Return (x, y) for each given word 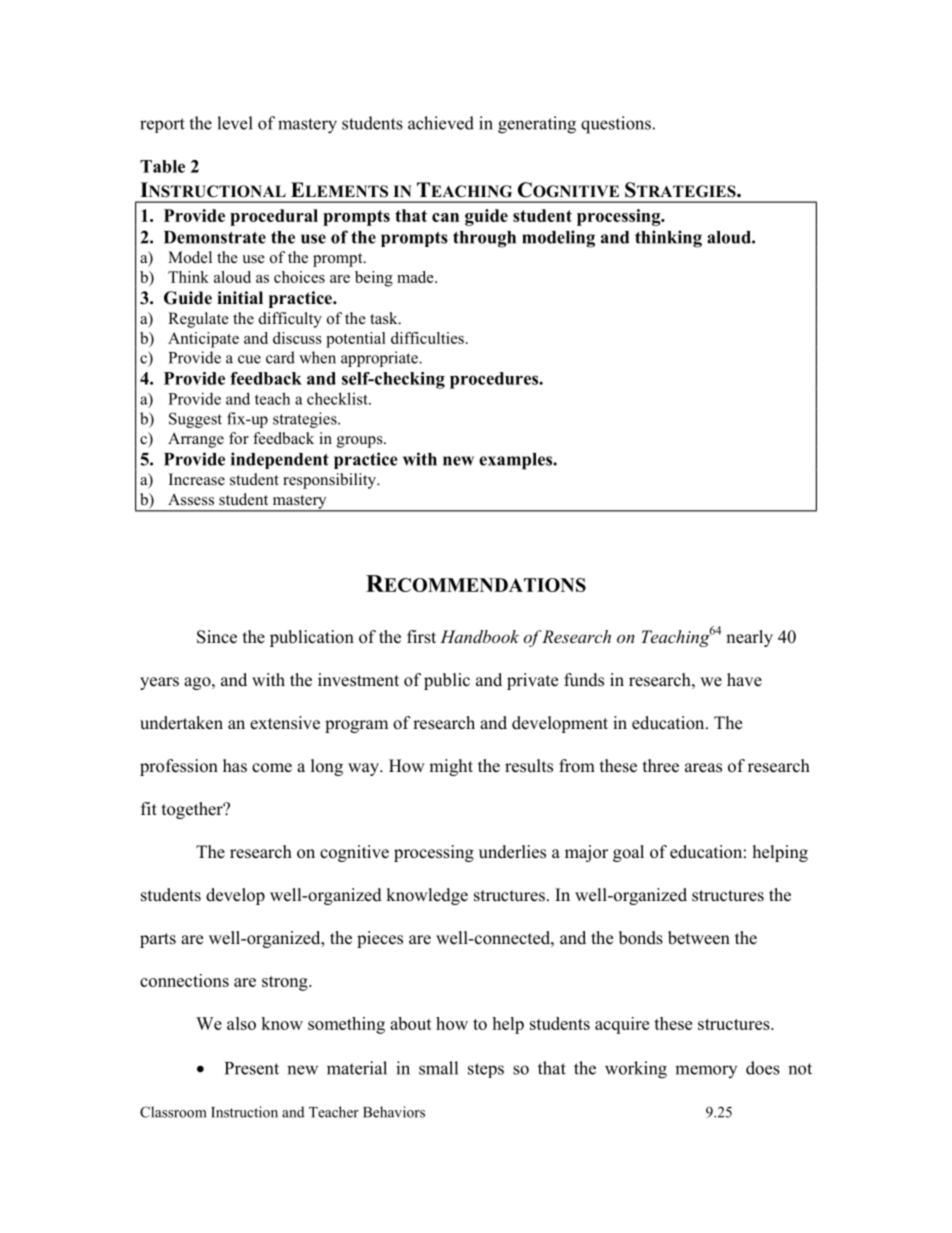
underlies (512, 852)
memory (706, 1071)
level (235, 123)
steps (486, 1070)
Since (217, 637)
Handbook (479, 636)
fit (149, 808)
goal (628, 853)
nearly (749, 638)
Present (252, 1068)
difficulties (427, 338)
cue (249, 359)
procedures (495, 380)
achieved (441, 123)
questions (616, 125)
